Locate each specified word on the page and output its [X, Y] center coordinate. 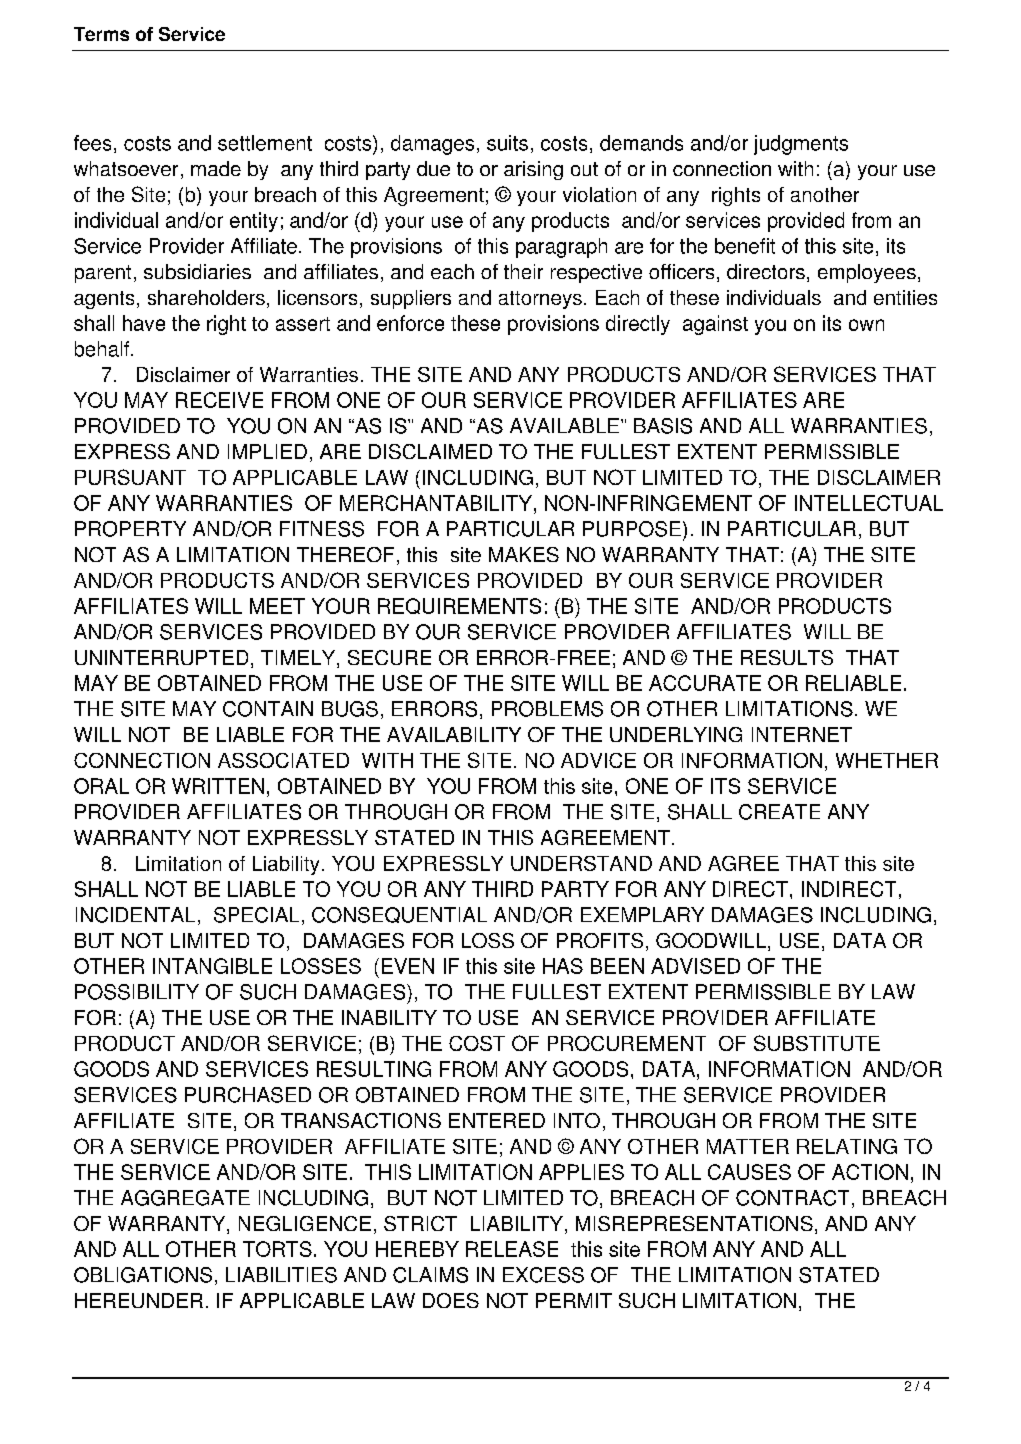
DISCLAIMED [430, 451]
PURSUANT [130, 477]
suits [507, 143]
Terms [101, 34]
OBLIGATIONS [143, 1275]
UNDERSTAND [581, 863]
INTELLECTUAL [869, 503]
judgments [801, 145]
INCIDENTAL [135, 915]
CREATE [779, 812]
